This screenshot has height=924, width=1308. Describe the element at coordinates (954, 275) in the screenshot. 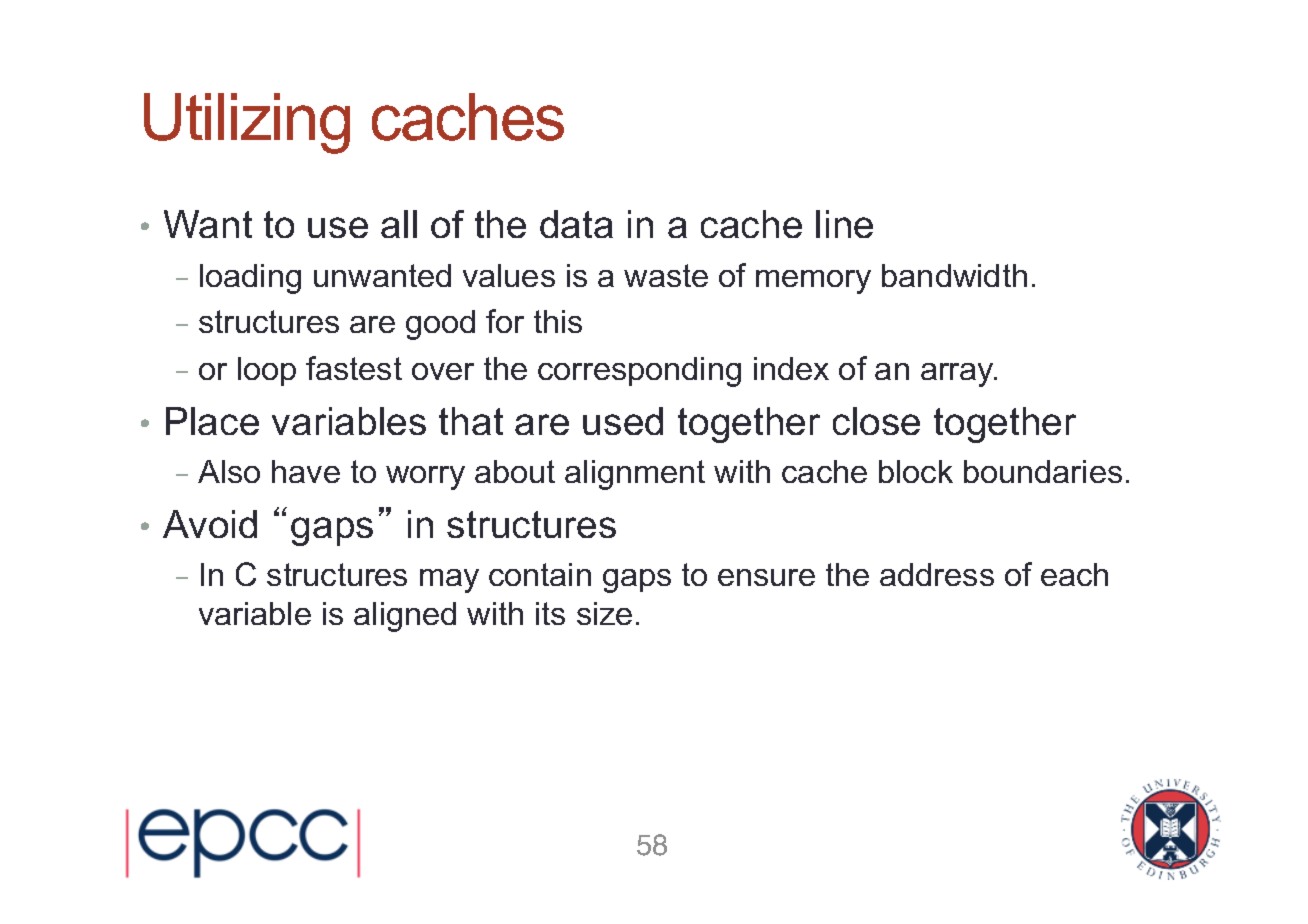

I see `bandwidth` at that location.
